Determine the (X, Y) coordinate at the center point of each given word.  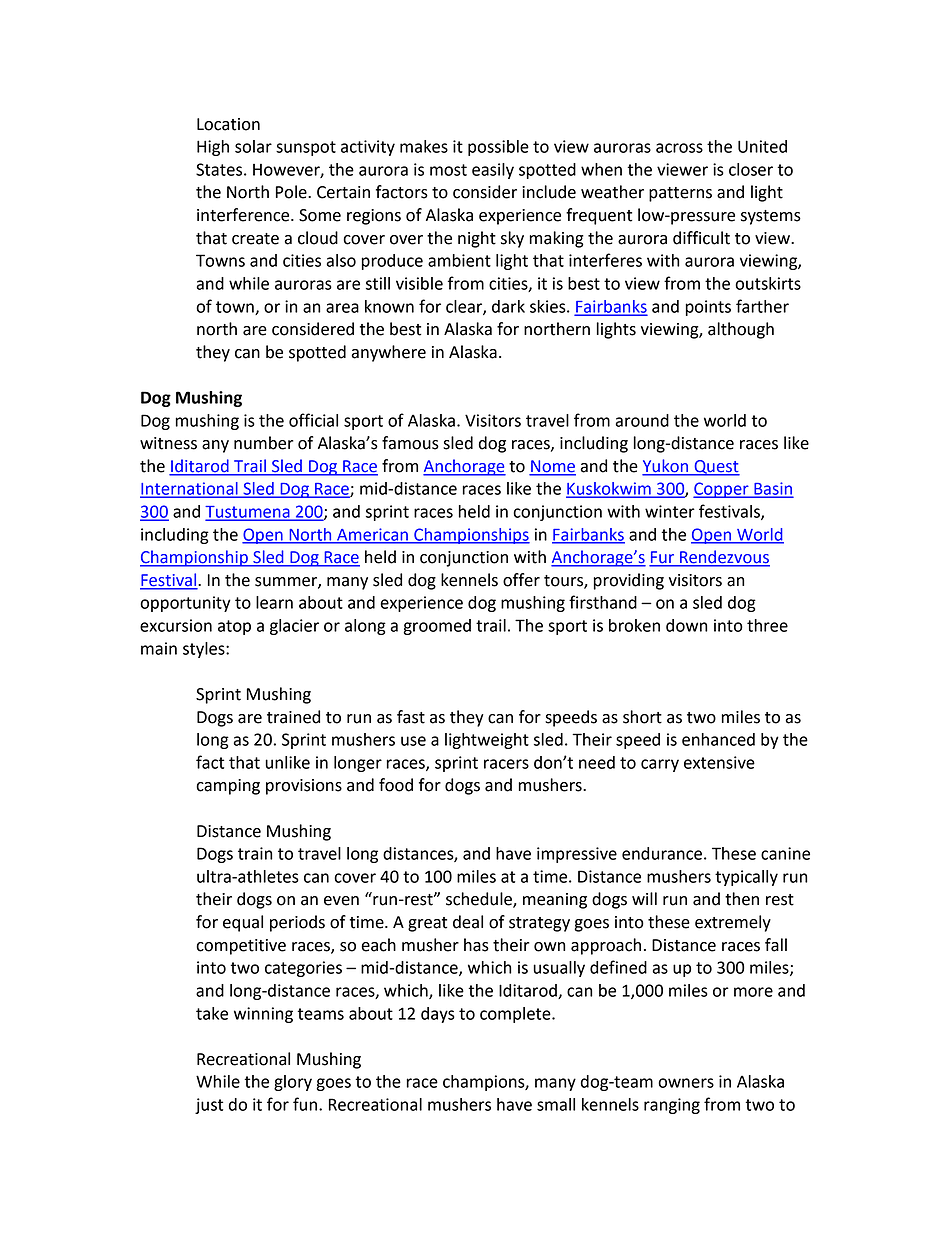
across (679, 148)
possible (498, 148)
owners (686, 1083)
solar (253, 146)
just (209, 1106)
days (438, 1015)
